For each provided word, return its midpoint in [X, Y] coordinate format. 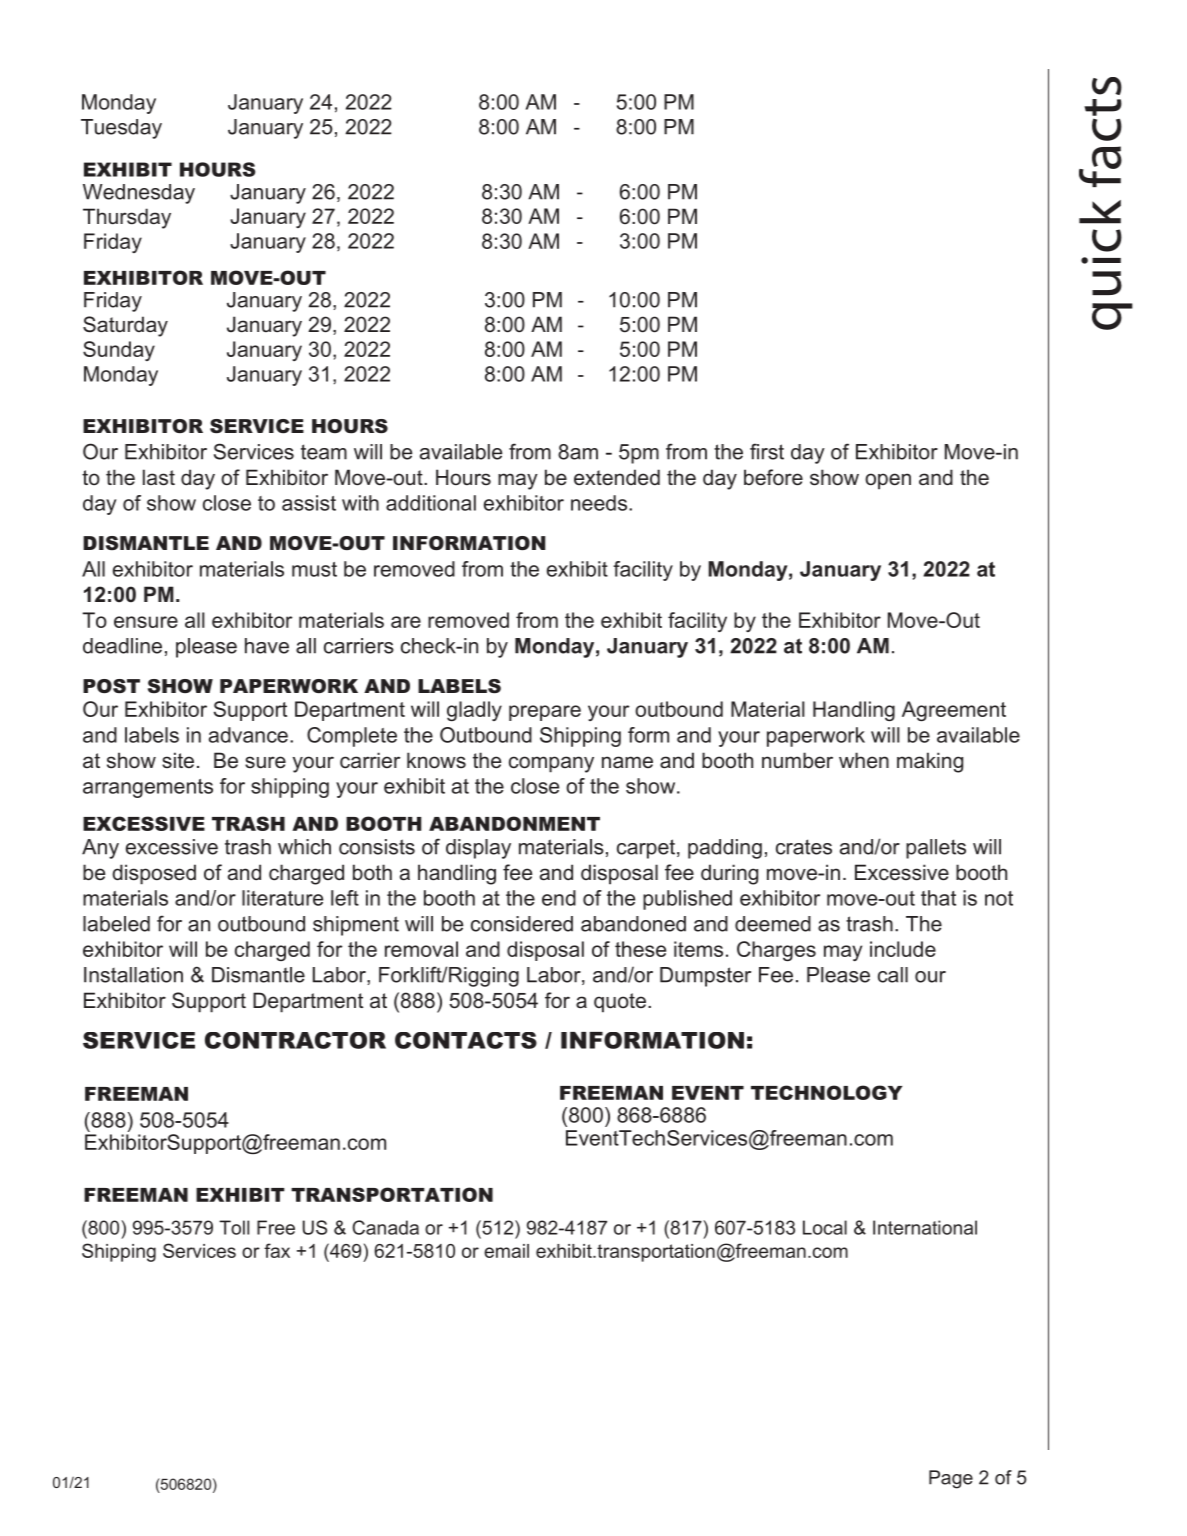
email [506, 1251]
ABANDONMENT [514, 823]
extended [617, 477]
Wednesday [139, 194]
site [178, 760]
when [864, 760]
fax [277, 1250]
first [767, 451]
